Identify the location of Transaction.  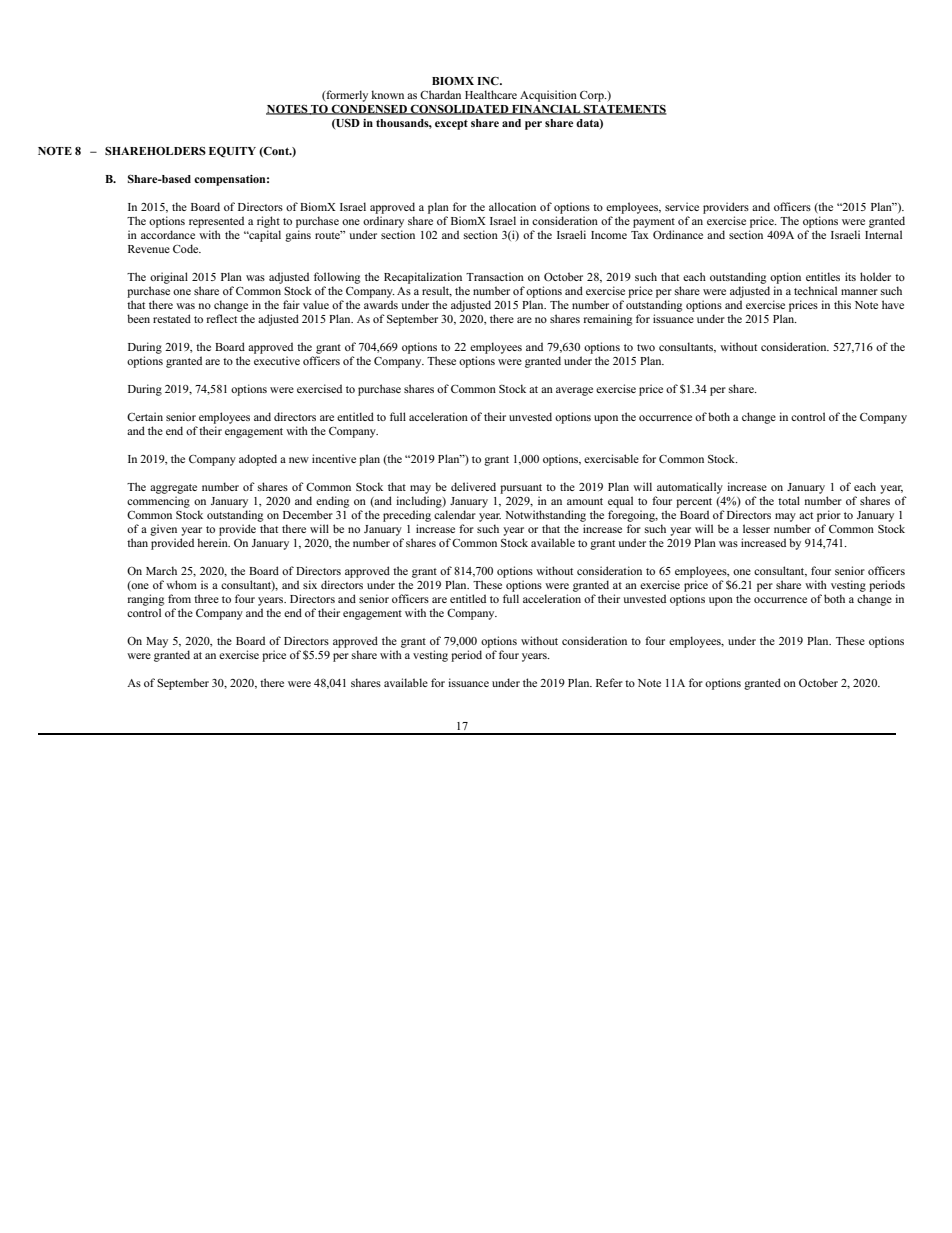
(495, 276).
